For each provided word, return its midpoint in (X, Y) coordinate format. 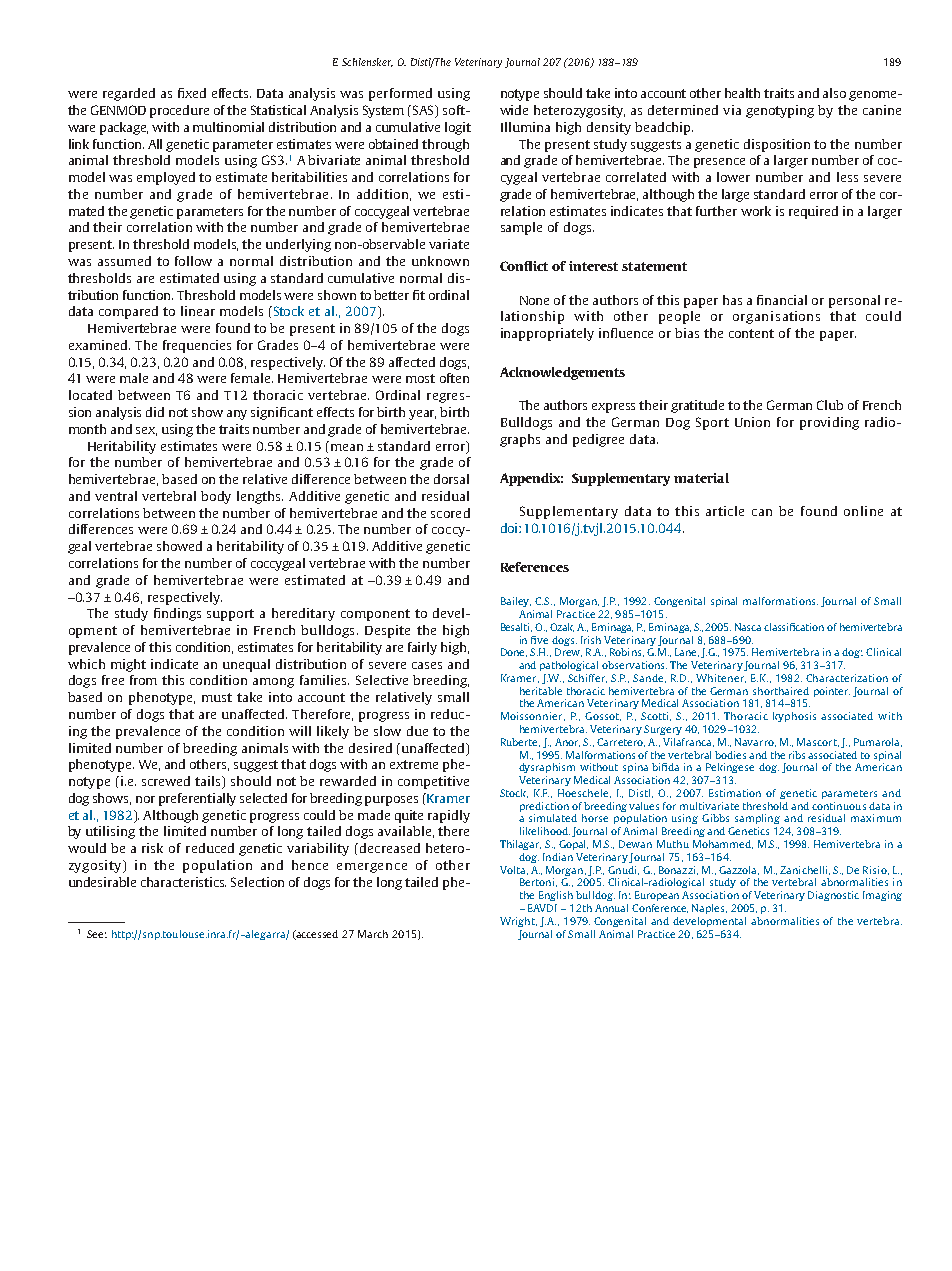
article (725, 511)
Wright (518, 922)
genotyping (780, 111)
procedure (179, 111)
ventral (116, 496)
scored (450, 513)
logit (458, 128)
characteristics (183, 882)
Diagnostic (833, 896)
